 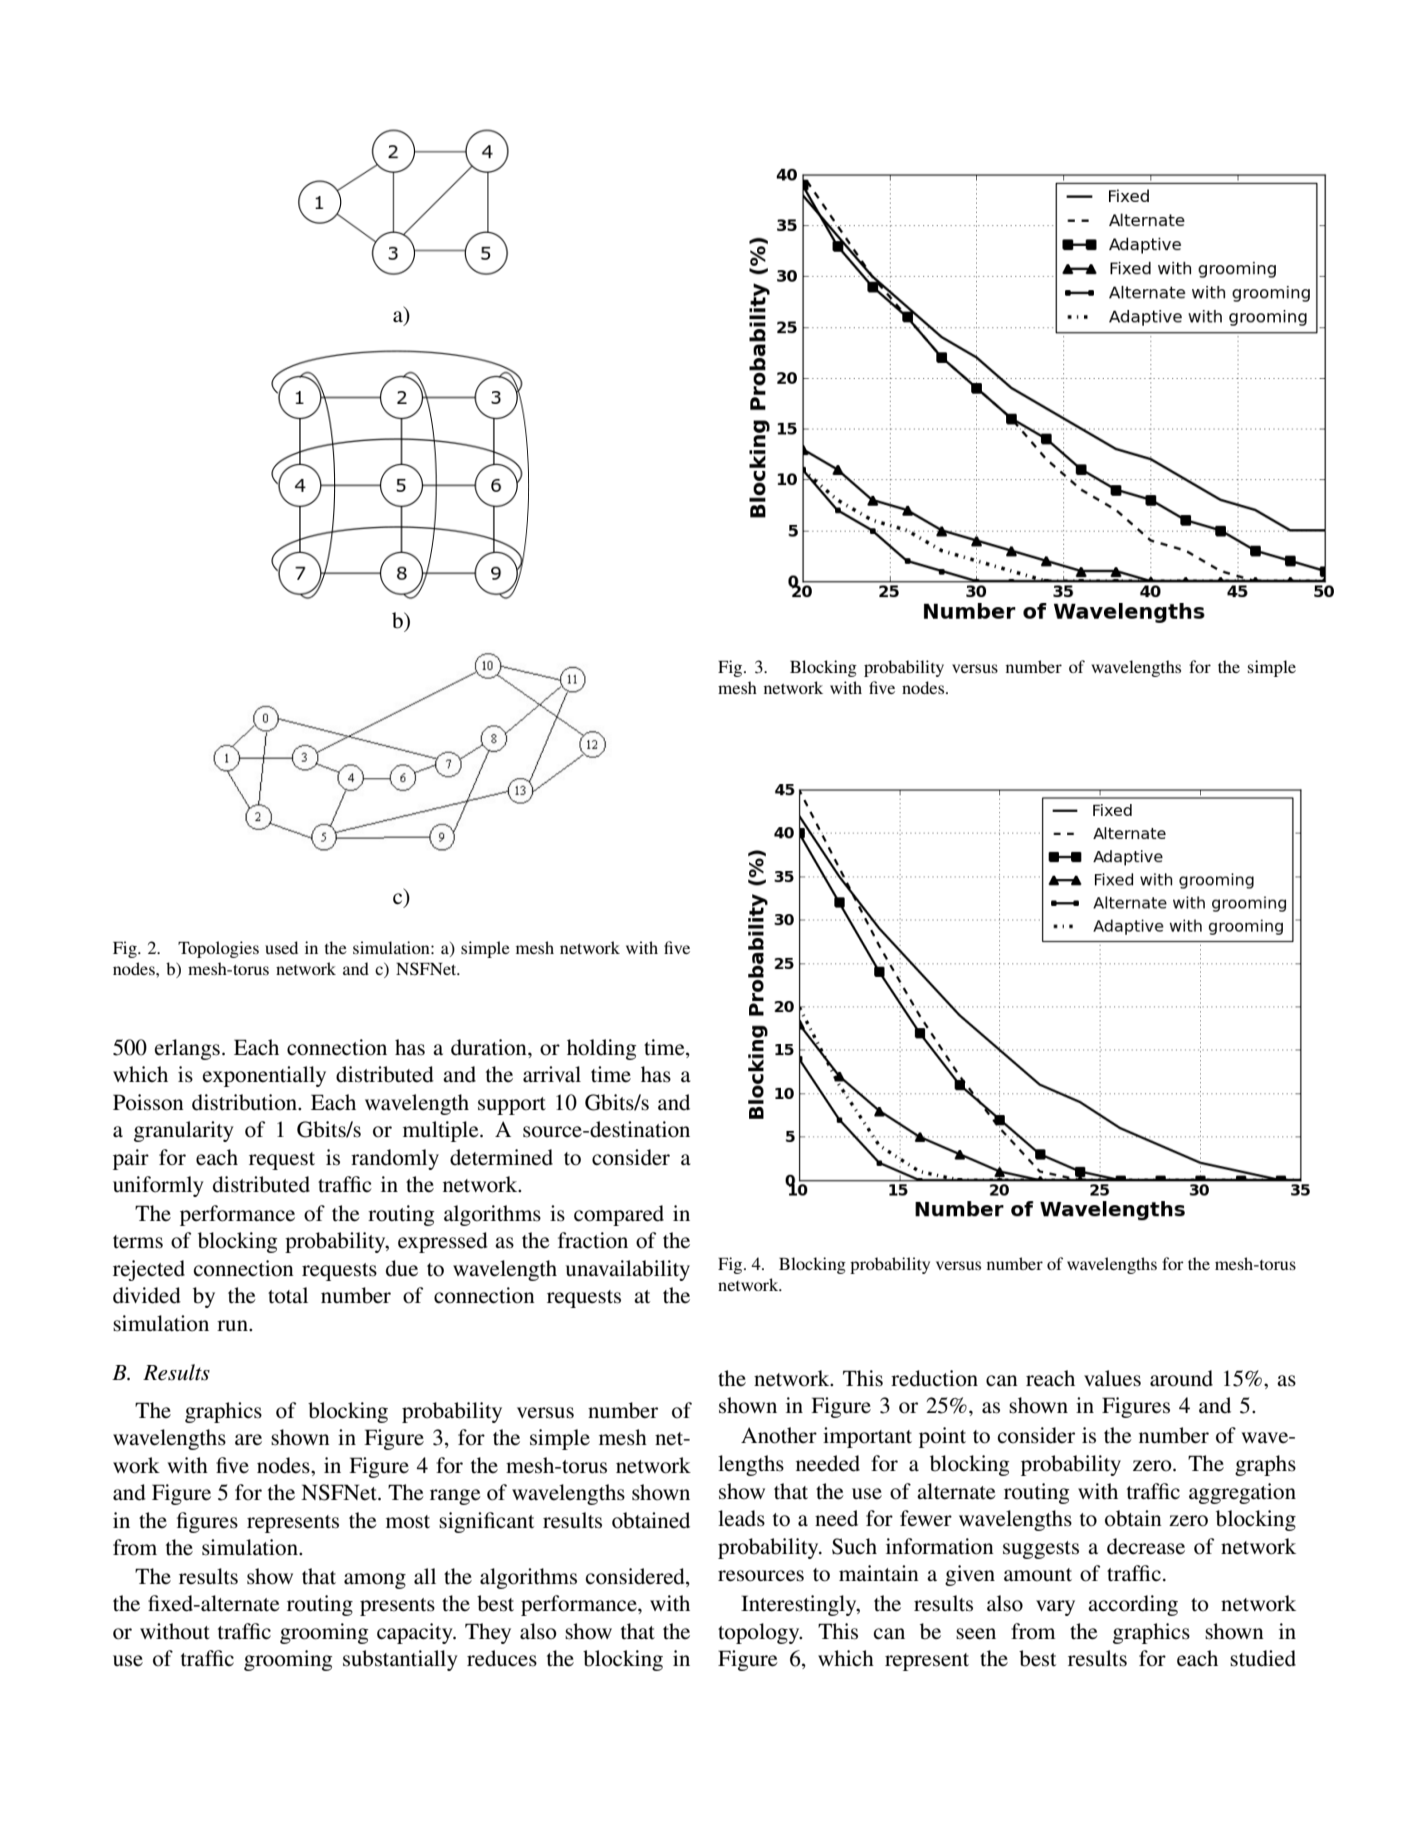 I want to click on compared, so click(x=619, y=1215).
